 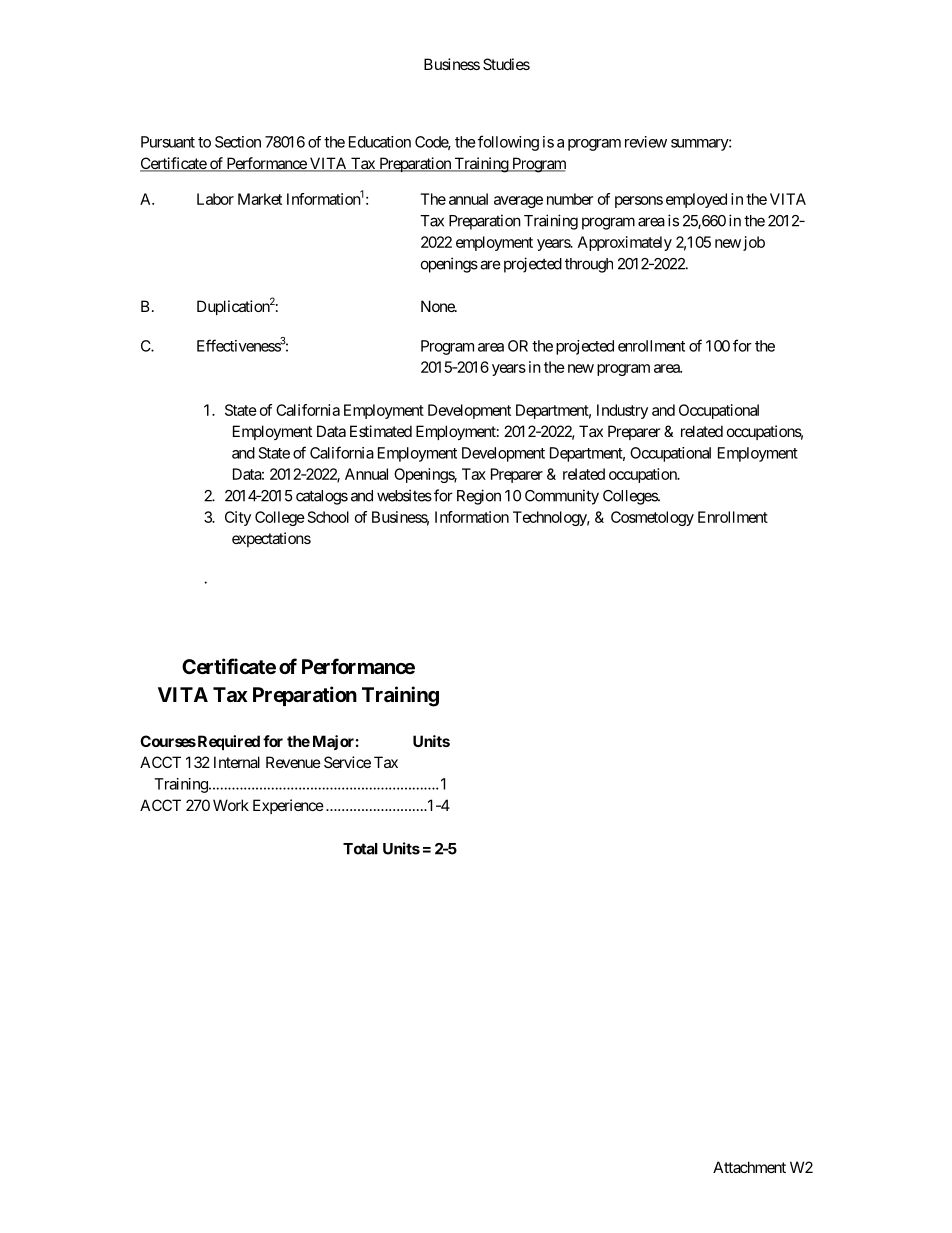 What do you see at coordinates (749, 1167) in the screenshot?
I see `Attachment` at bounding box center [749, 1167].
